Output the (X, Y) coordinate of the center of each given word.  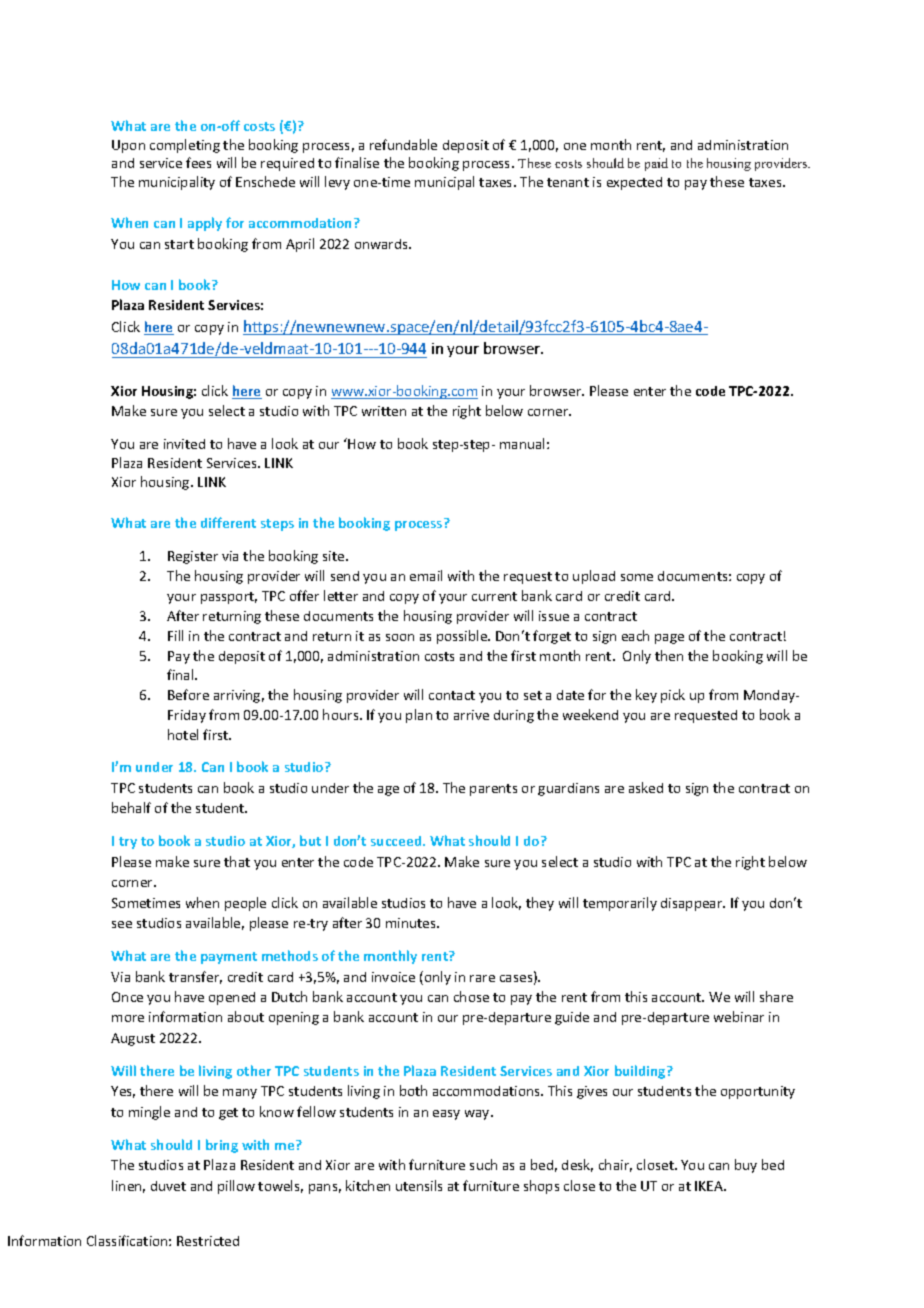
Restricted (208, 1241)
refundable (403, 144)
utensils (419, 1185)
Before (188, 694)
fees (198, 162)
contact (452, 695)
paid (656, 164)
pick (673, 696)
